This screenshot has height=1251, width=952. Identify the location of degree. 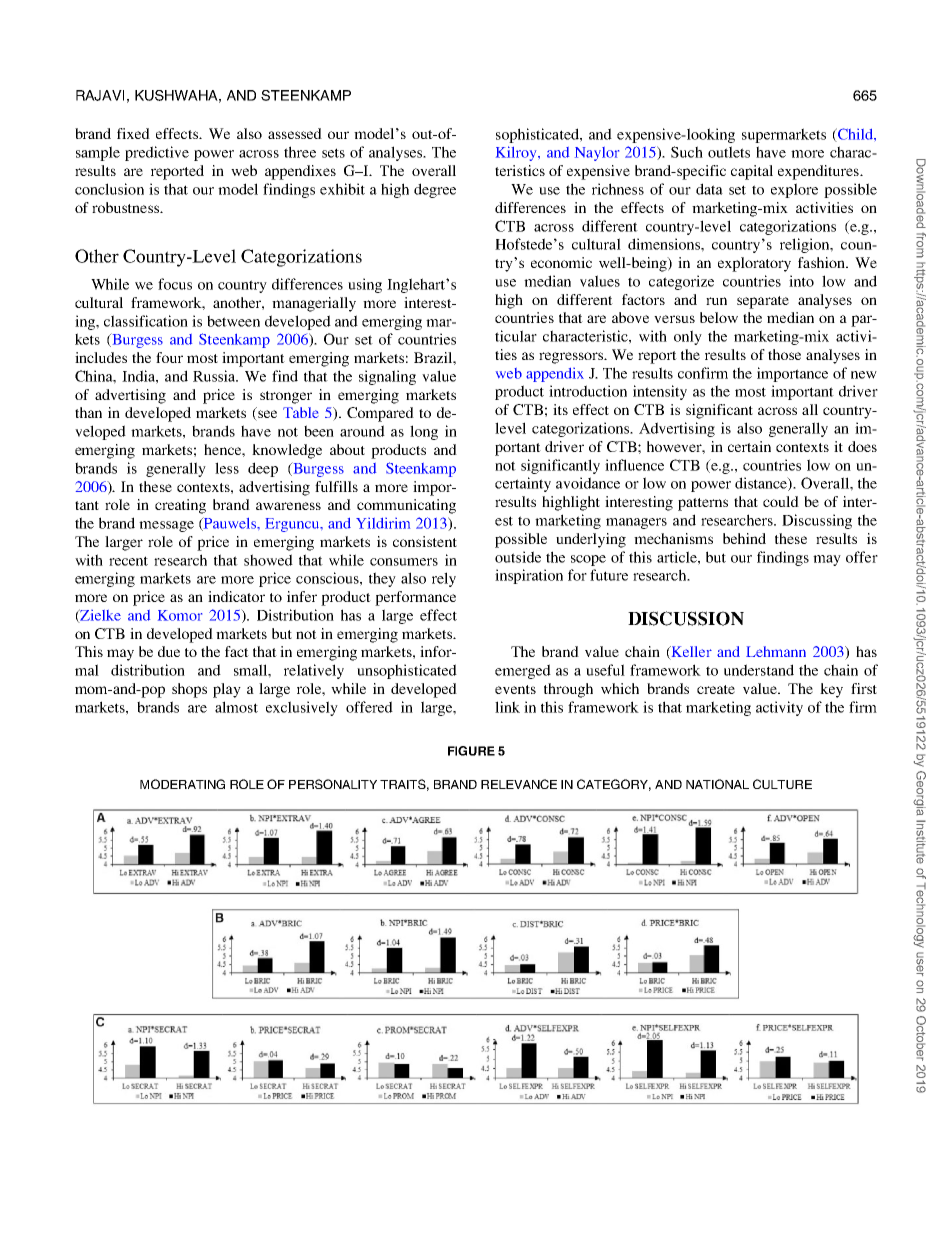
(435, 190).
